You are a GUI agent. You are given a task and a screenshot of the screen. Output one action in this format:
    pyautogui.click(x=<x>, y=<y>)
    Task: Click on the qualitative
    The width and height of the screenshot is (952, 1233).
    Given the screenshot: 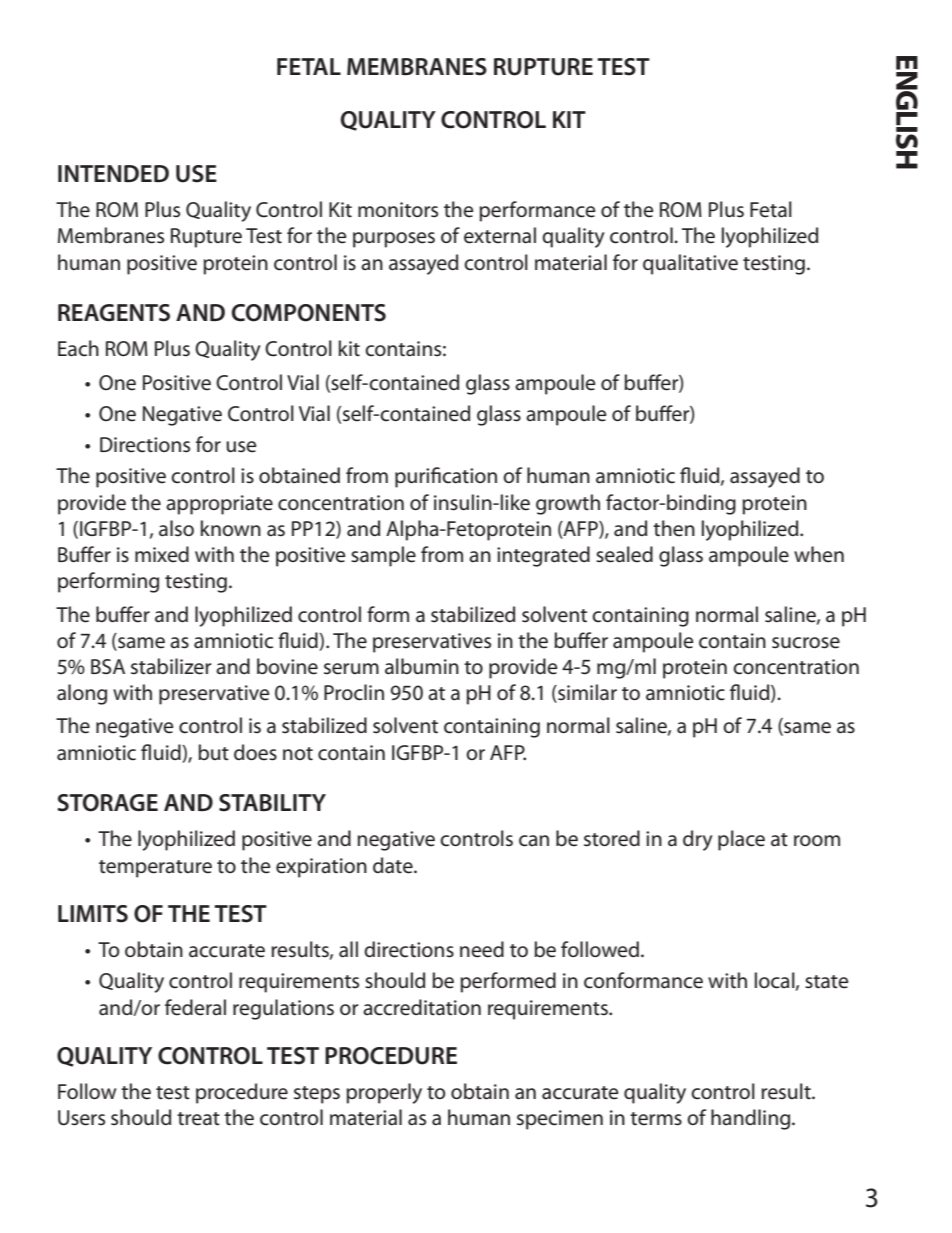 What is the action you would take?
    pyautogui.click(x=690, y=264)
